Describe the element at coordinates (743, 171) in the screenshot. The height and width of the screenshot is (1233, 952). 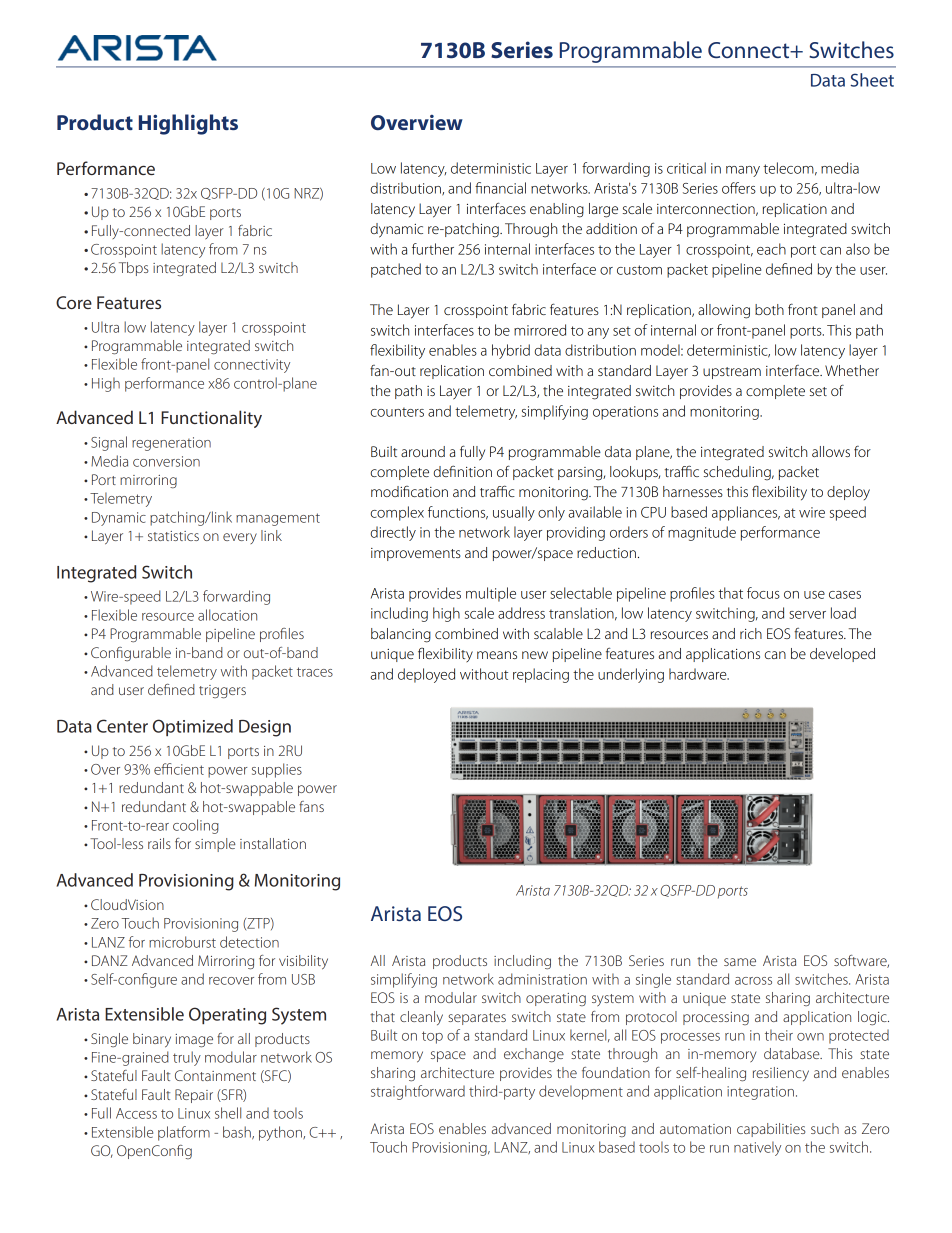
I see `many` at that location.
